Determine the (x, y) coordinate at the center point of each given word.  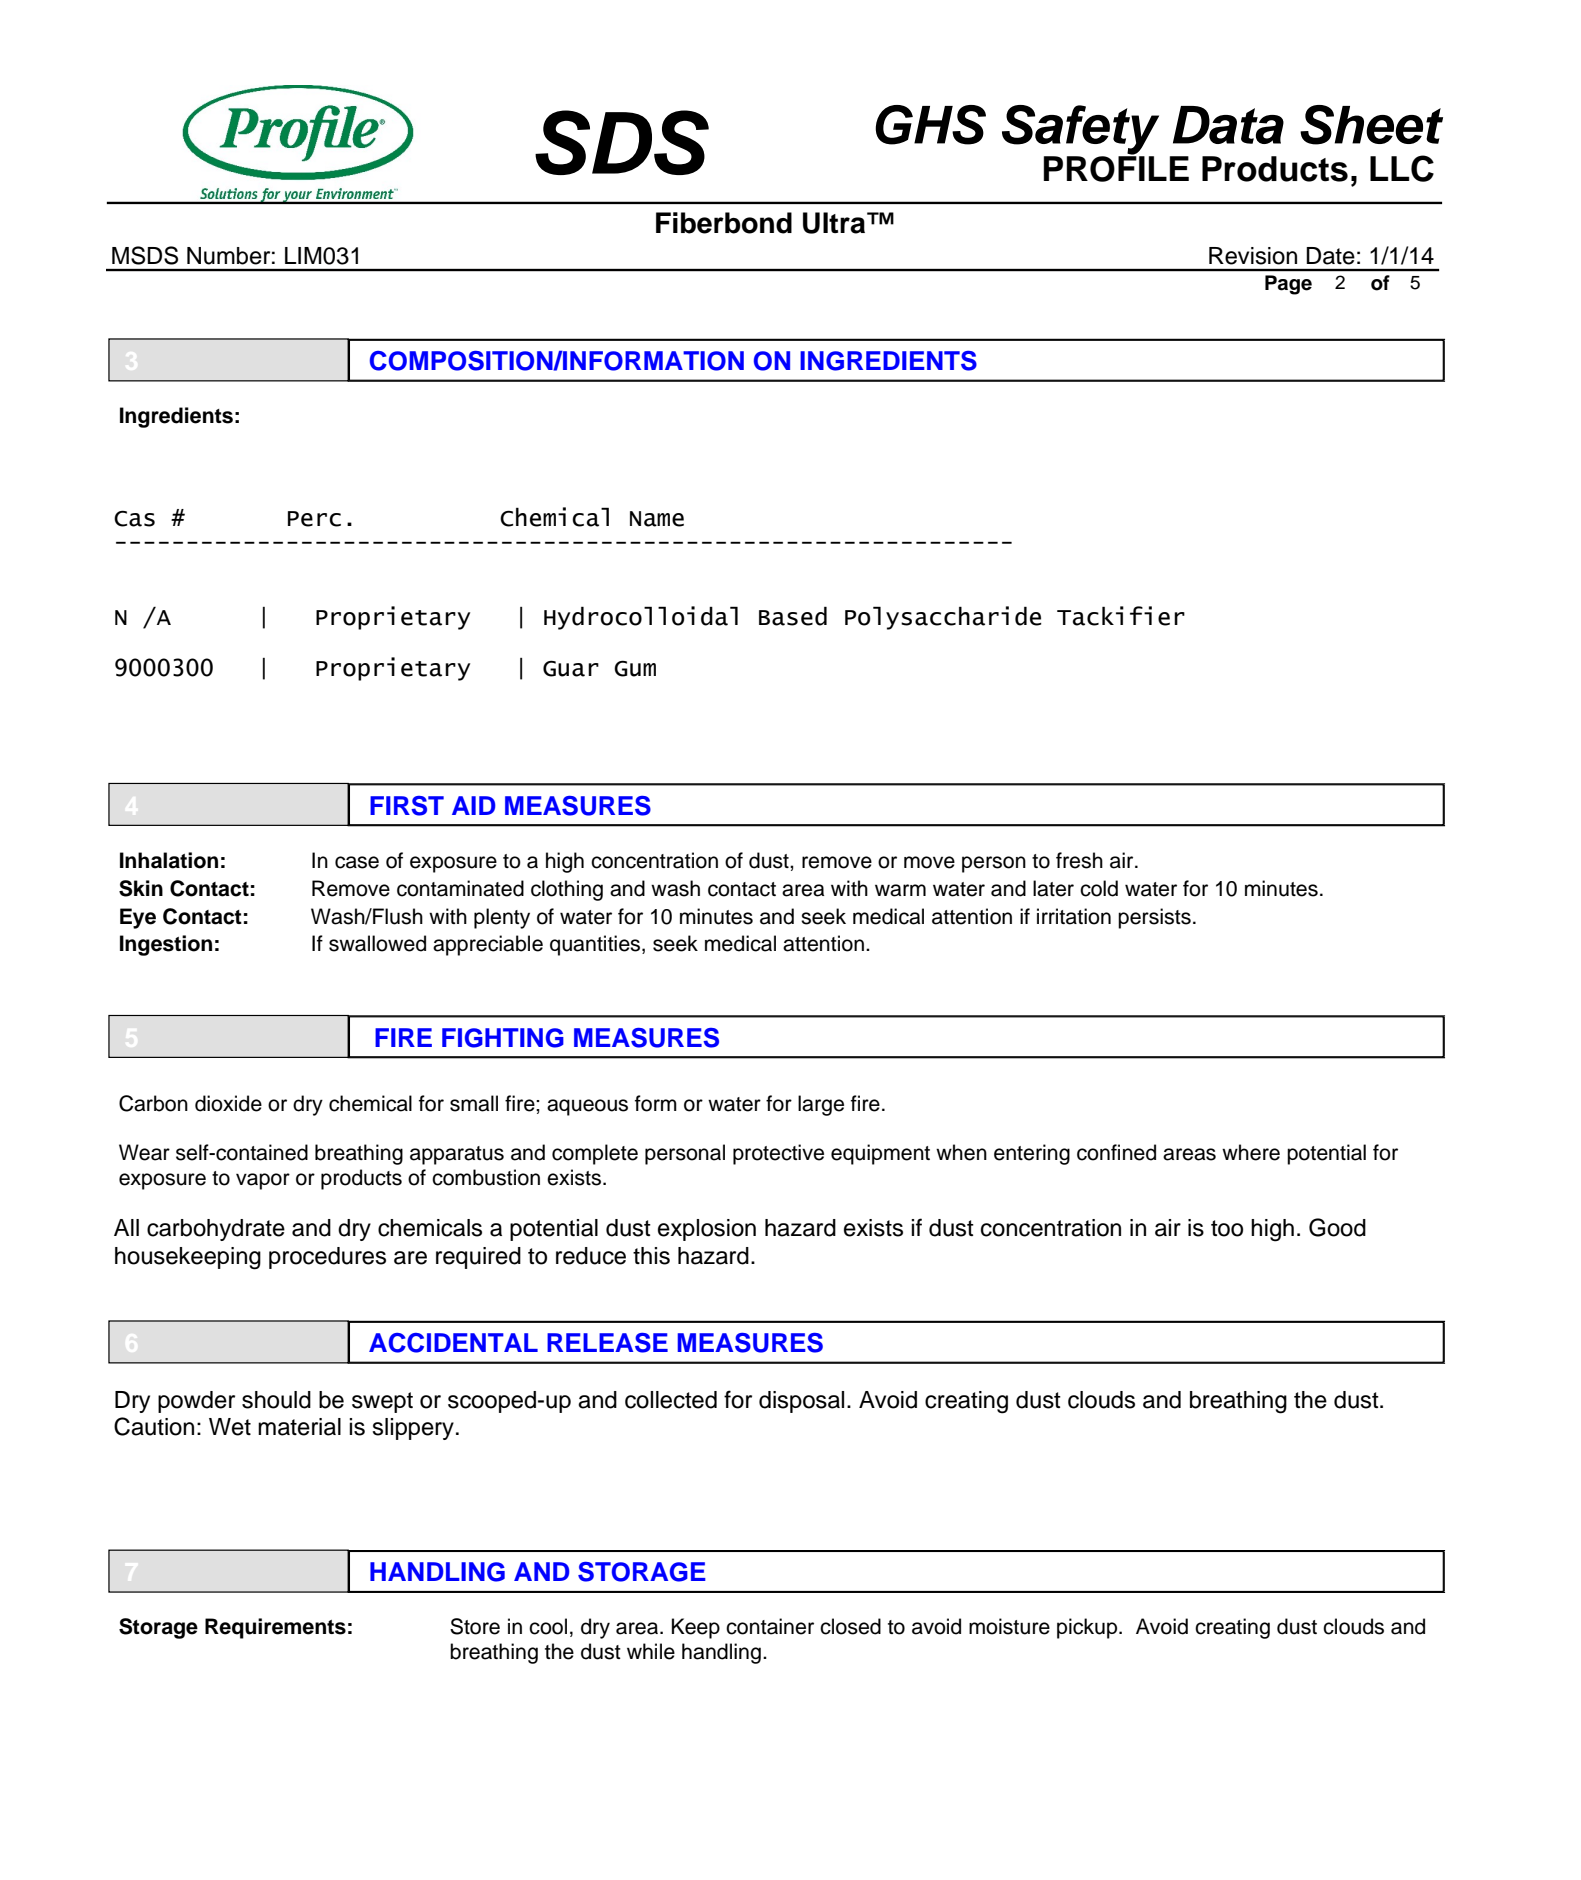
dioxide (228, 1103)
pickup (1088, 1628)
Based (793, 616)
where (1251, 1152)
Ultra (835, 223)
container (770, 1626)
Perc (314, 519)
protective (778, 1154)
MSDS (145, 255)
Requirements (275, 1628)
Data (1228, 125)
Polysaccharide (943, 618)
